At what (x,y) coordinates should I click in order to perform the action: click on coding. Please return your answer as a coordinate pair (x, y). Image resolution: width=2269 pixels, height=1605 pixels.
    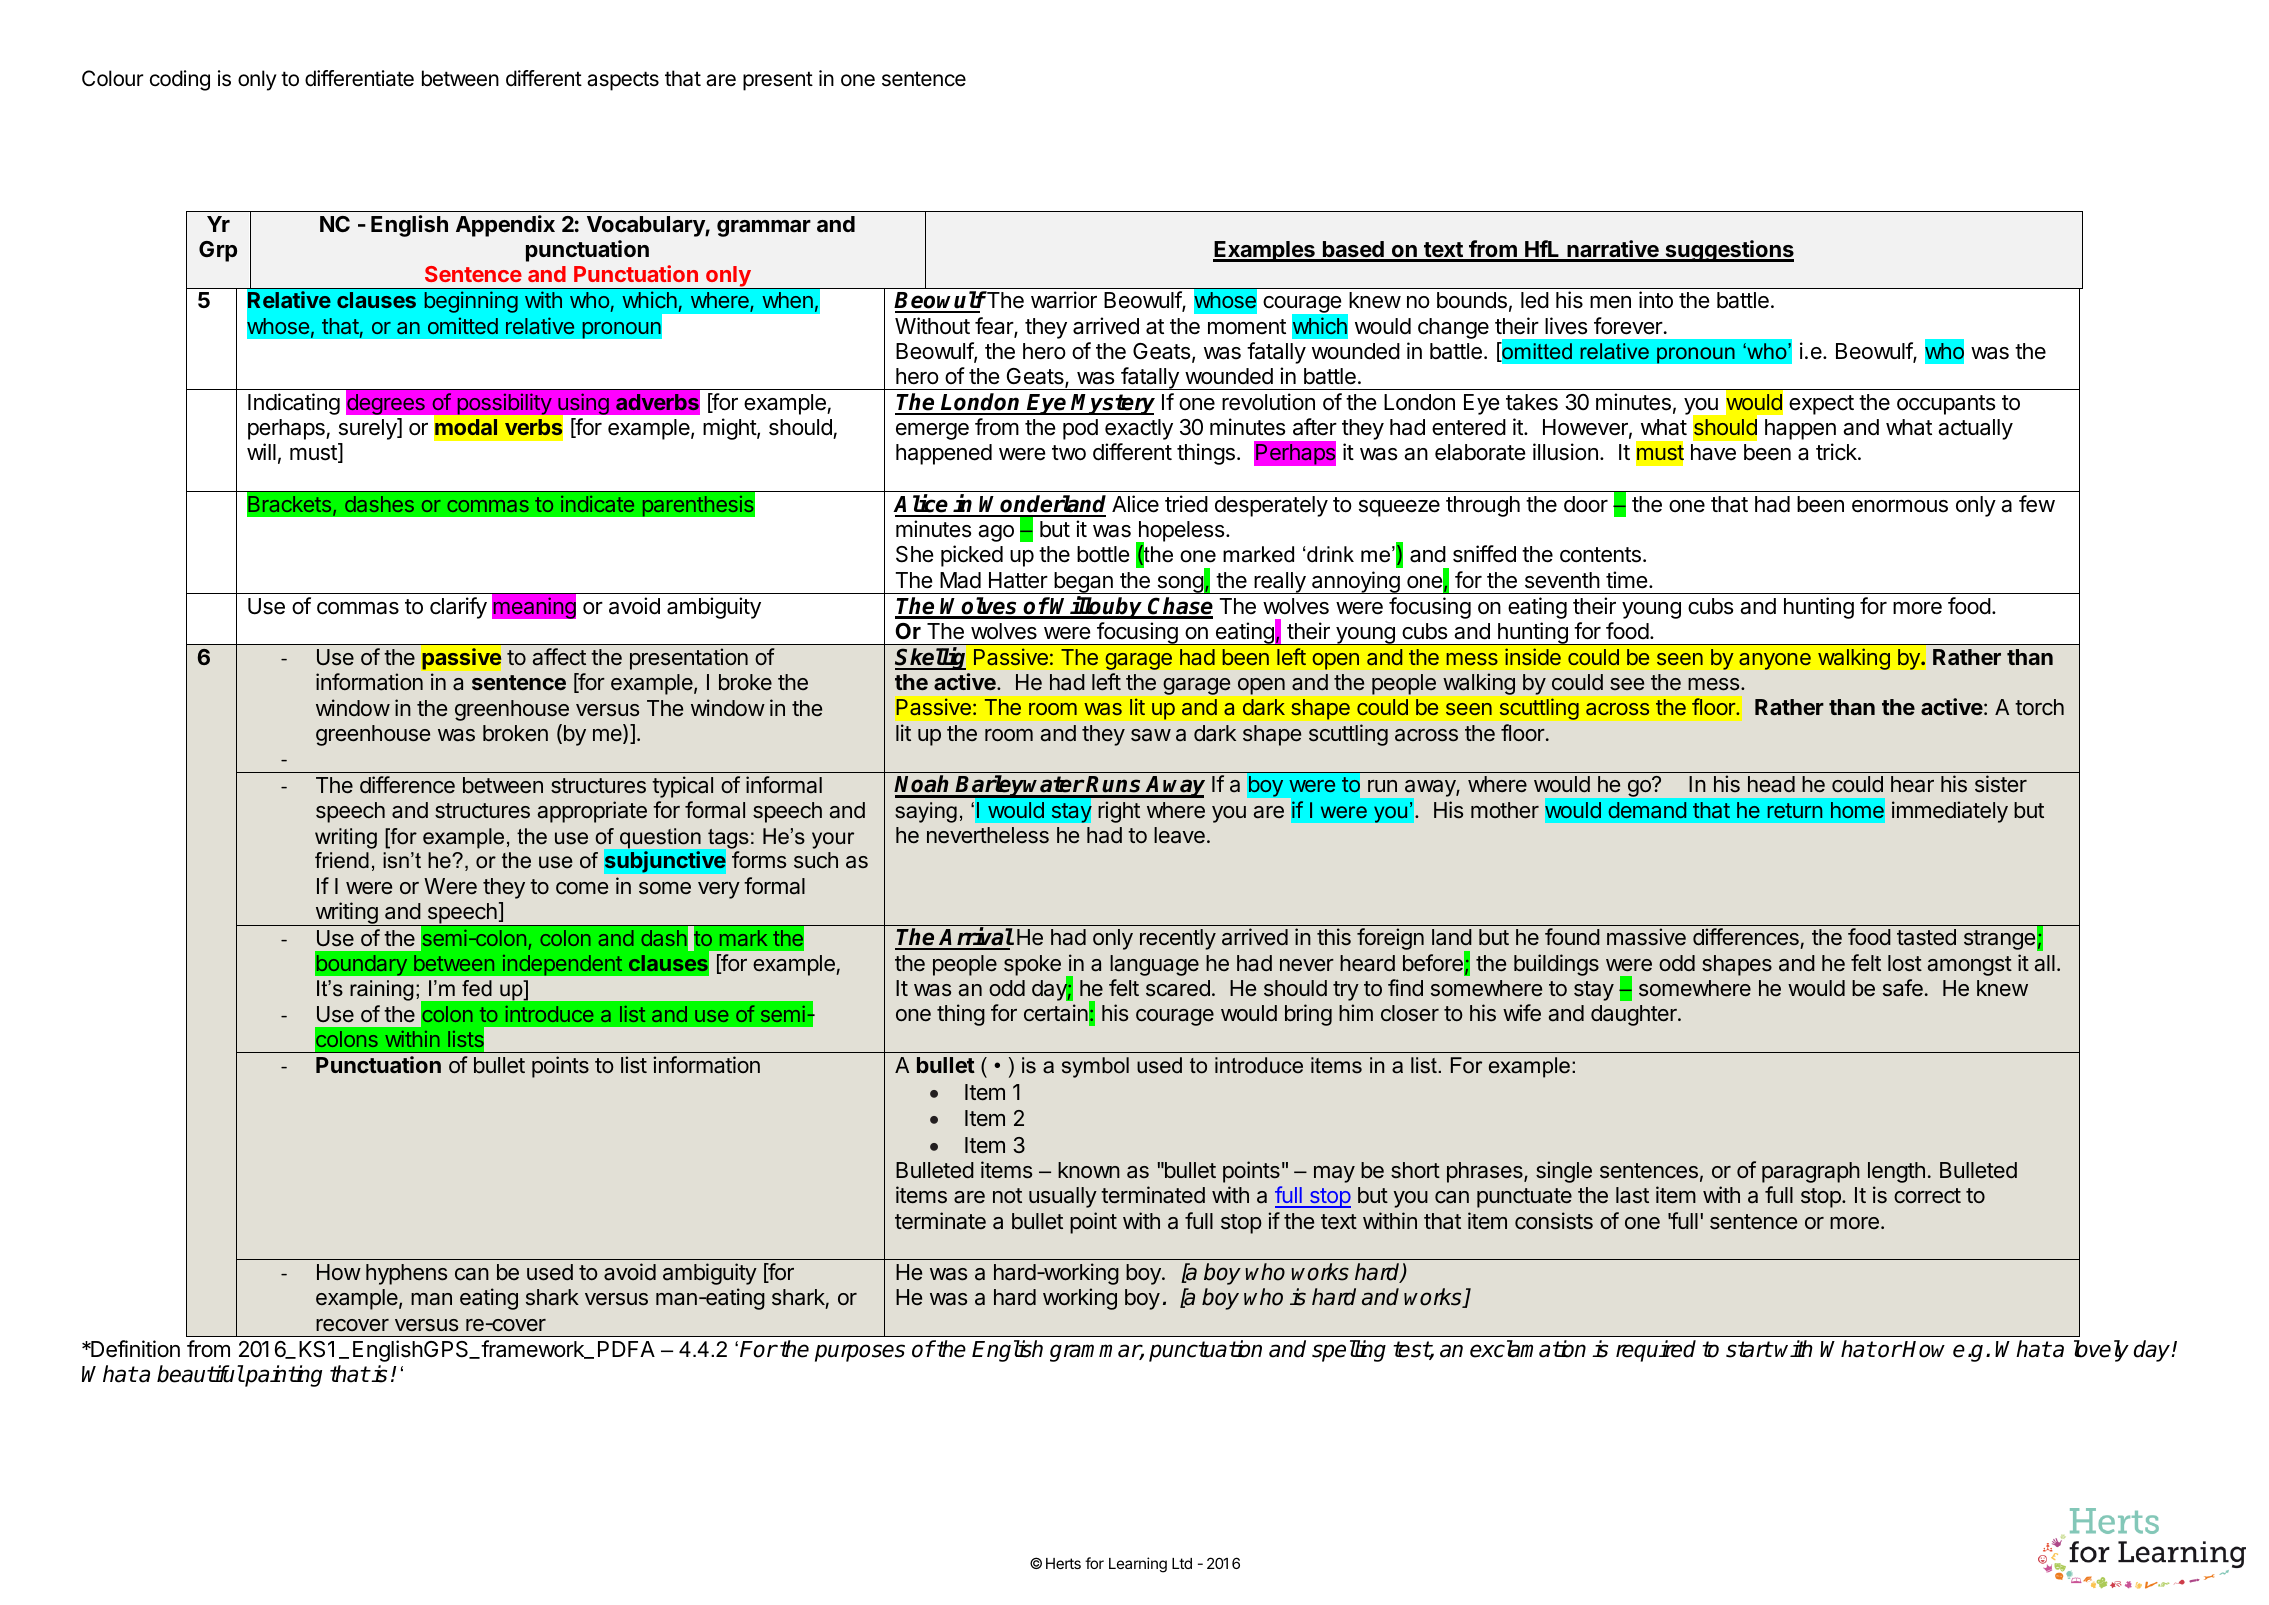
    Looking at the image, I should click on (180, 80).
